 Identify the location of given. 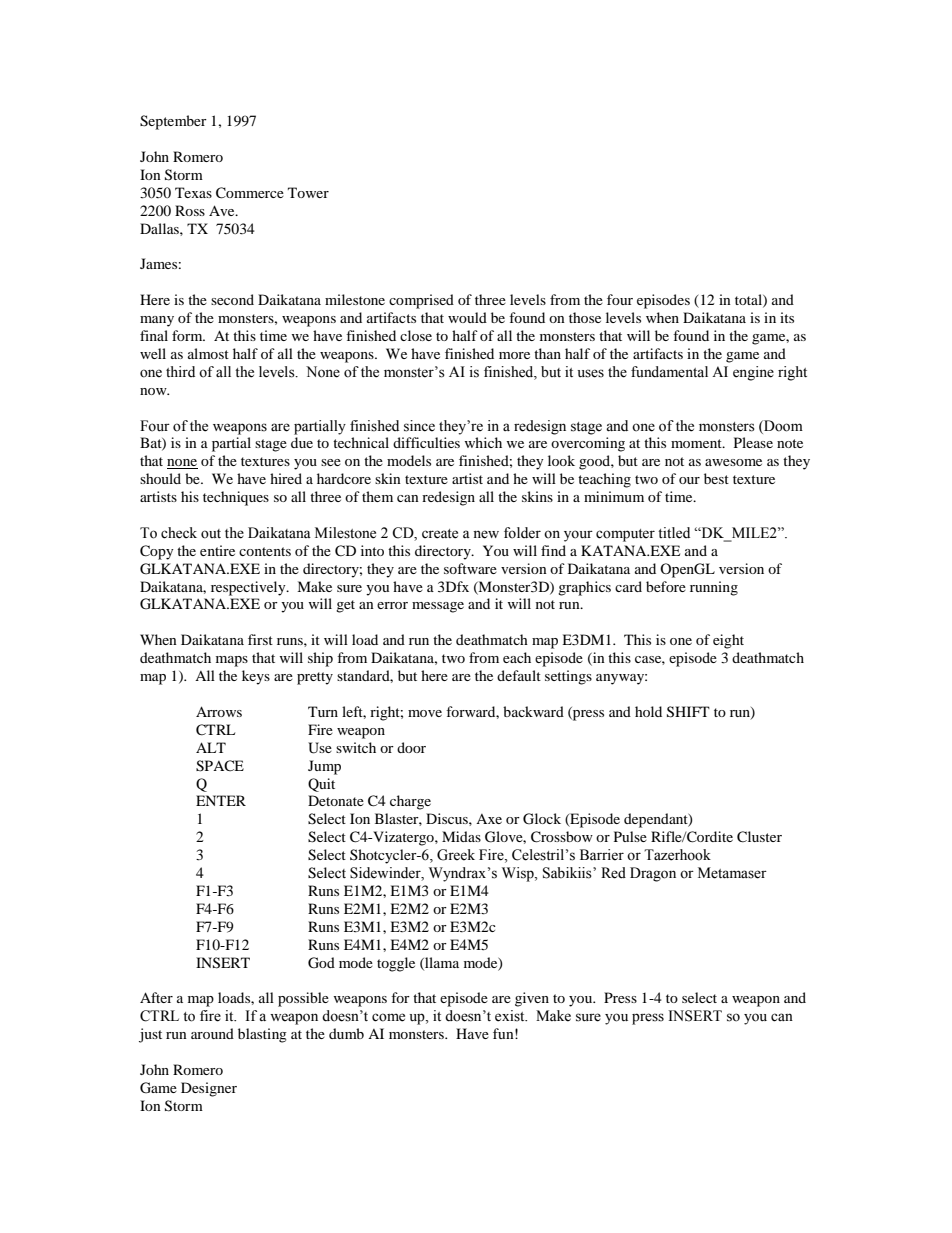
(532, 999).
